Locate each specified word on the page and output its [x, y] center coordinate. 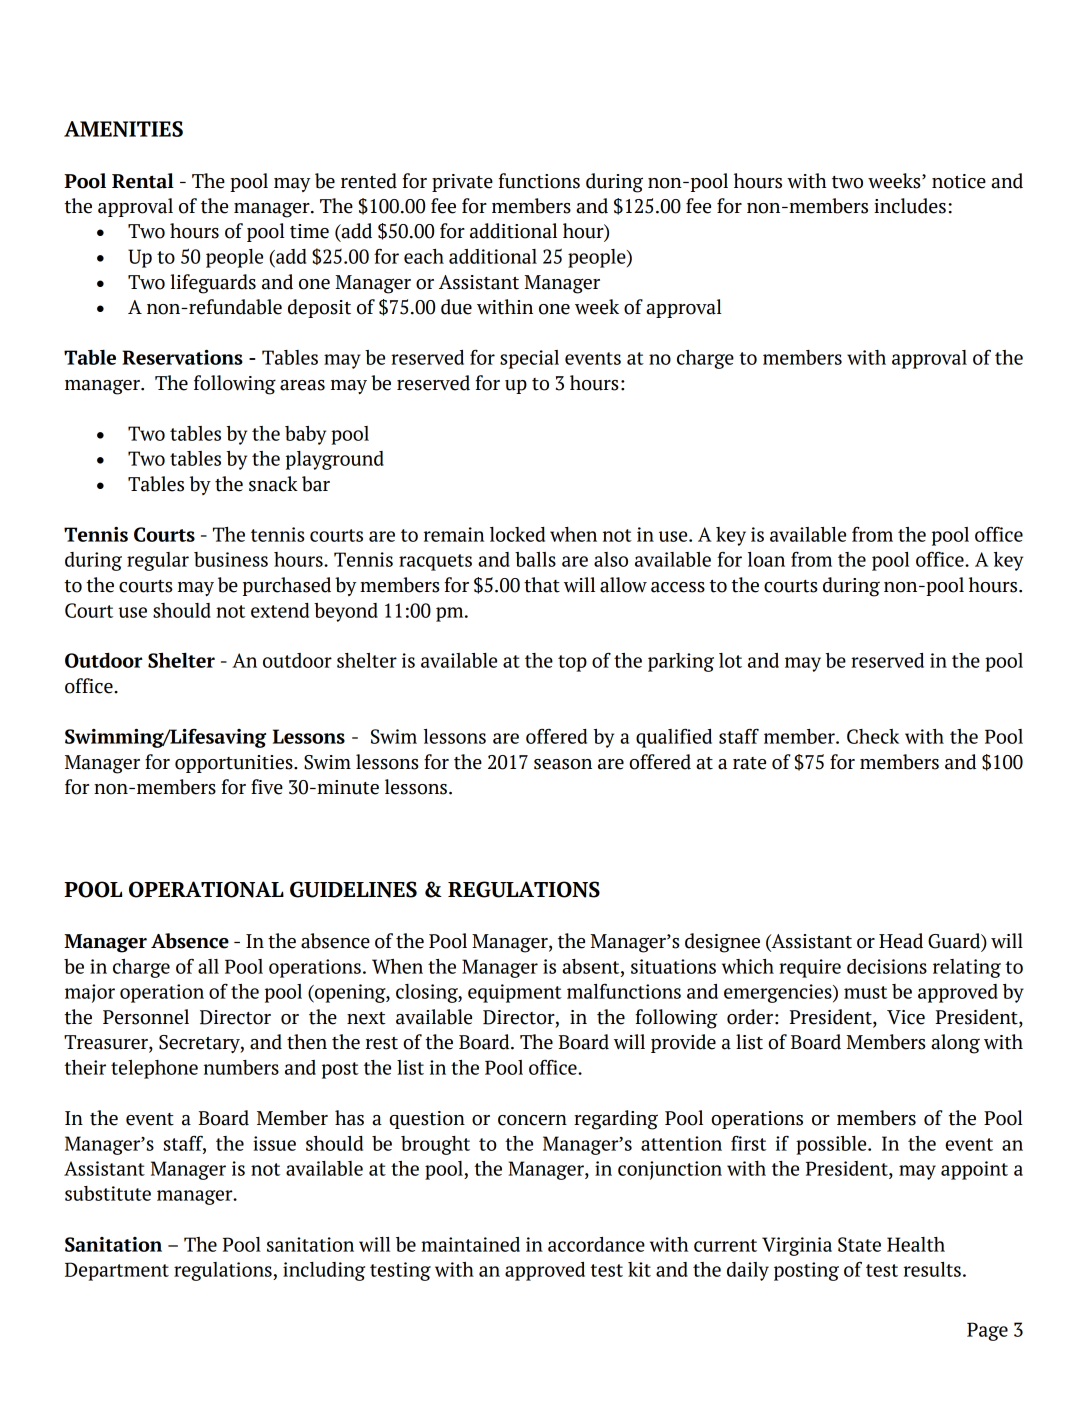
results [932, 1269]
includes [910, 206]
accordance [596, 1244]
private [462, 183]
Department [117, 1271]
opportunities [235, 764]
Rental [143, 181]
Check [873, 736]
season [563, 764]
